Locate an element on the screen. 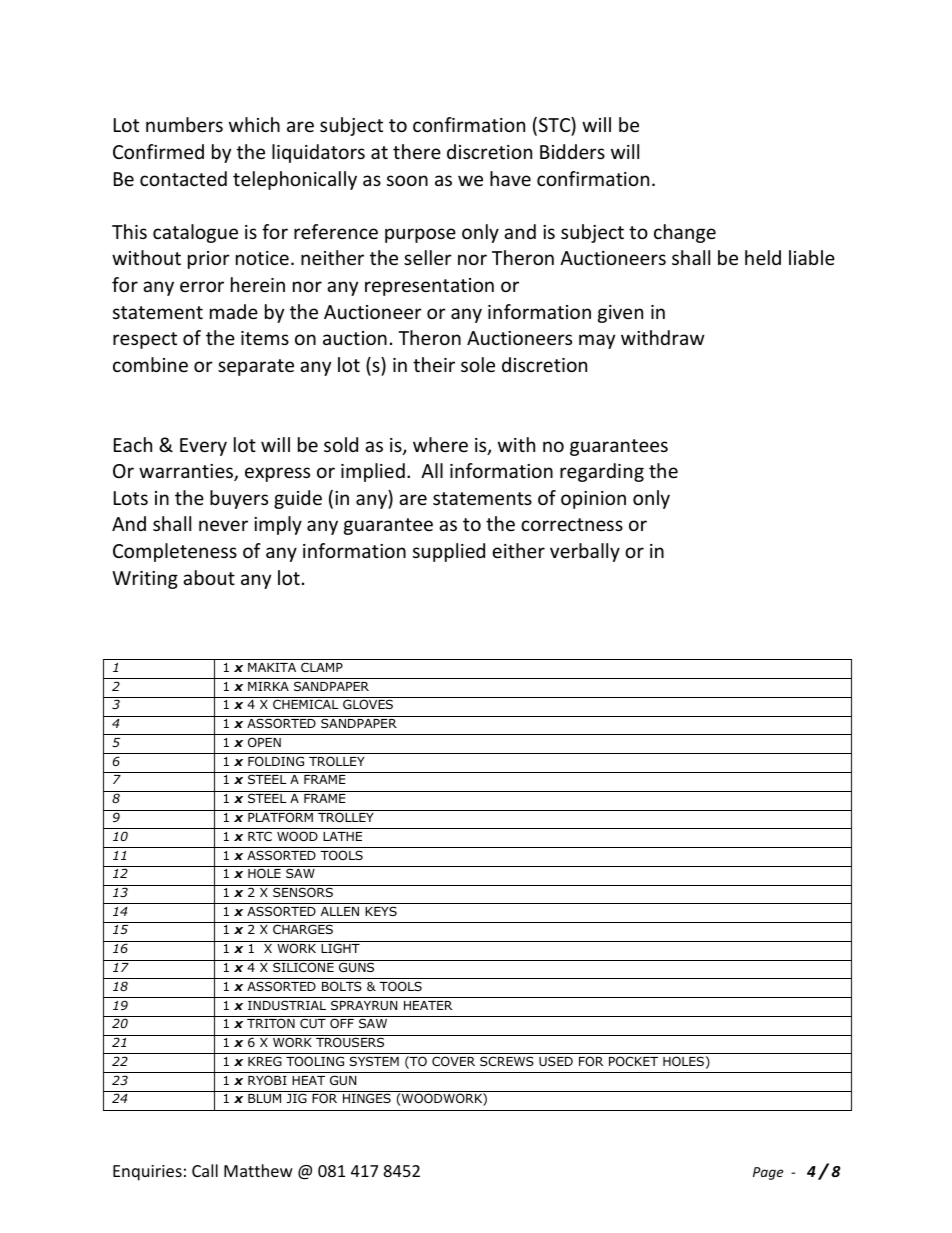  regarding is located at coordinates (602, 472).
